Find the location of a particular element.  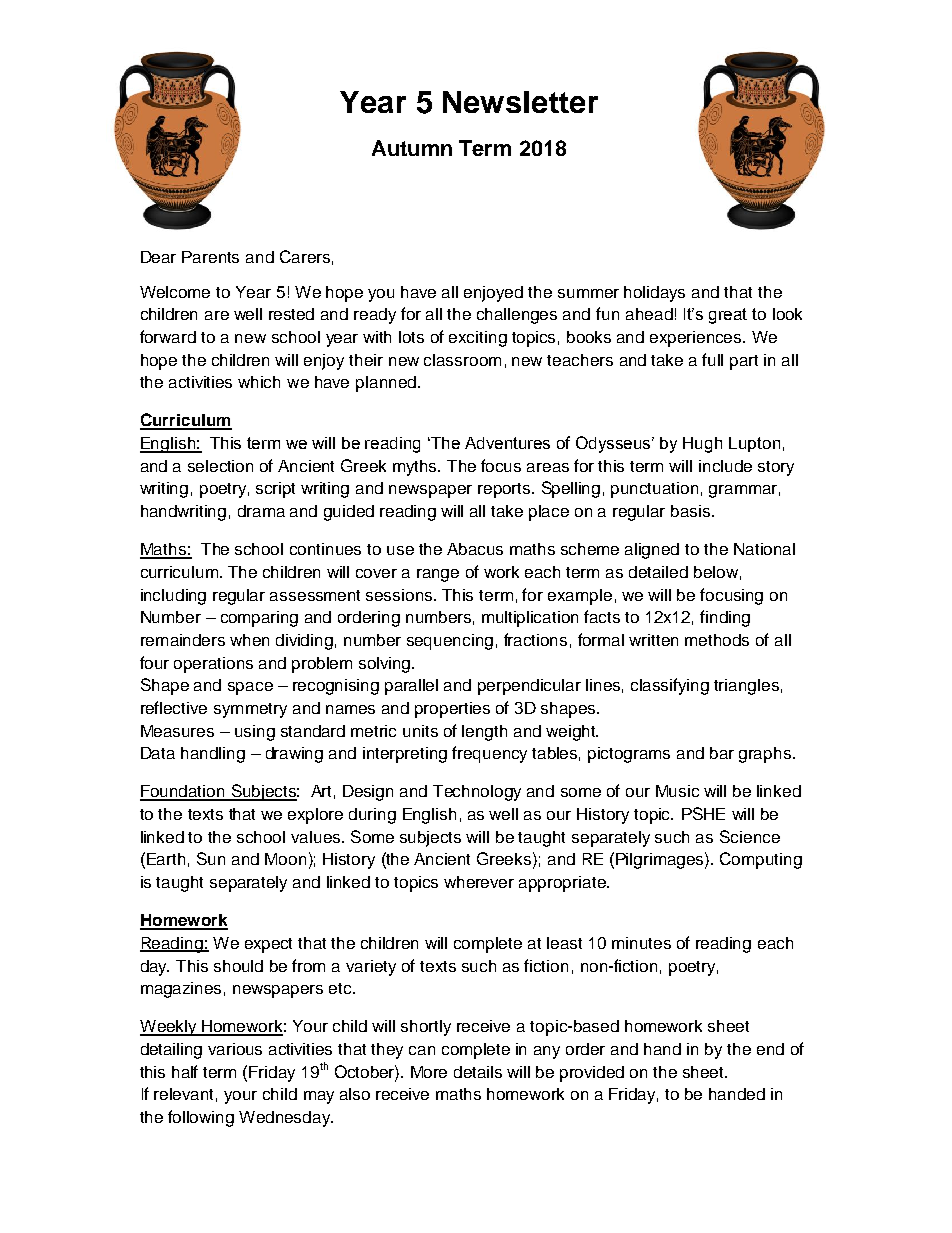

Adventures is located at coordinates (507, 443).
